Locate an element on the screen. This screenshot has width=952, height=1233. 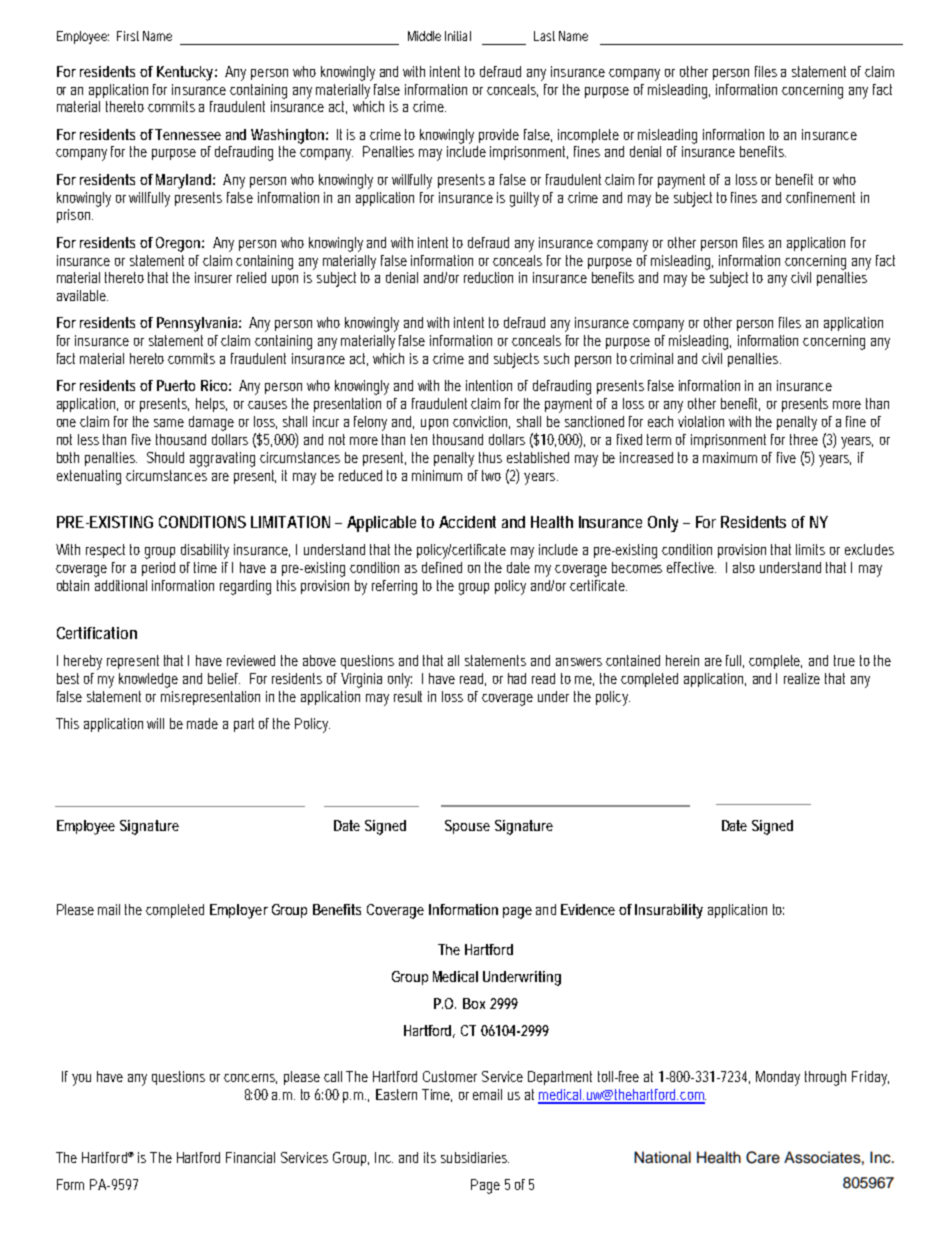
Last is located at coordinates (544, 36).
